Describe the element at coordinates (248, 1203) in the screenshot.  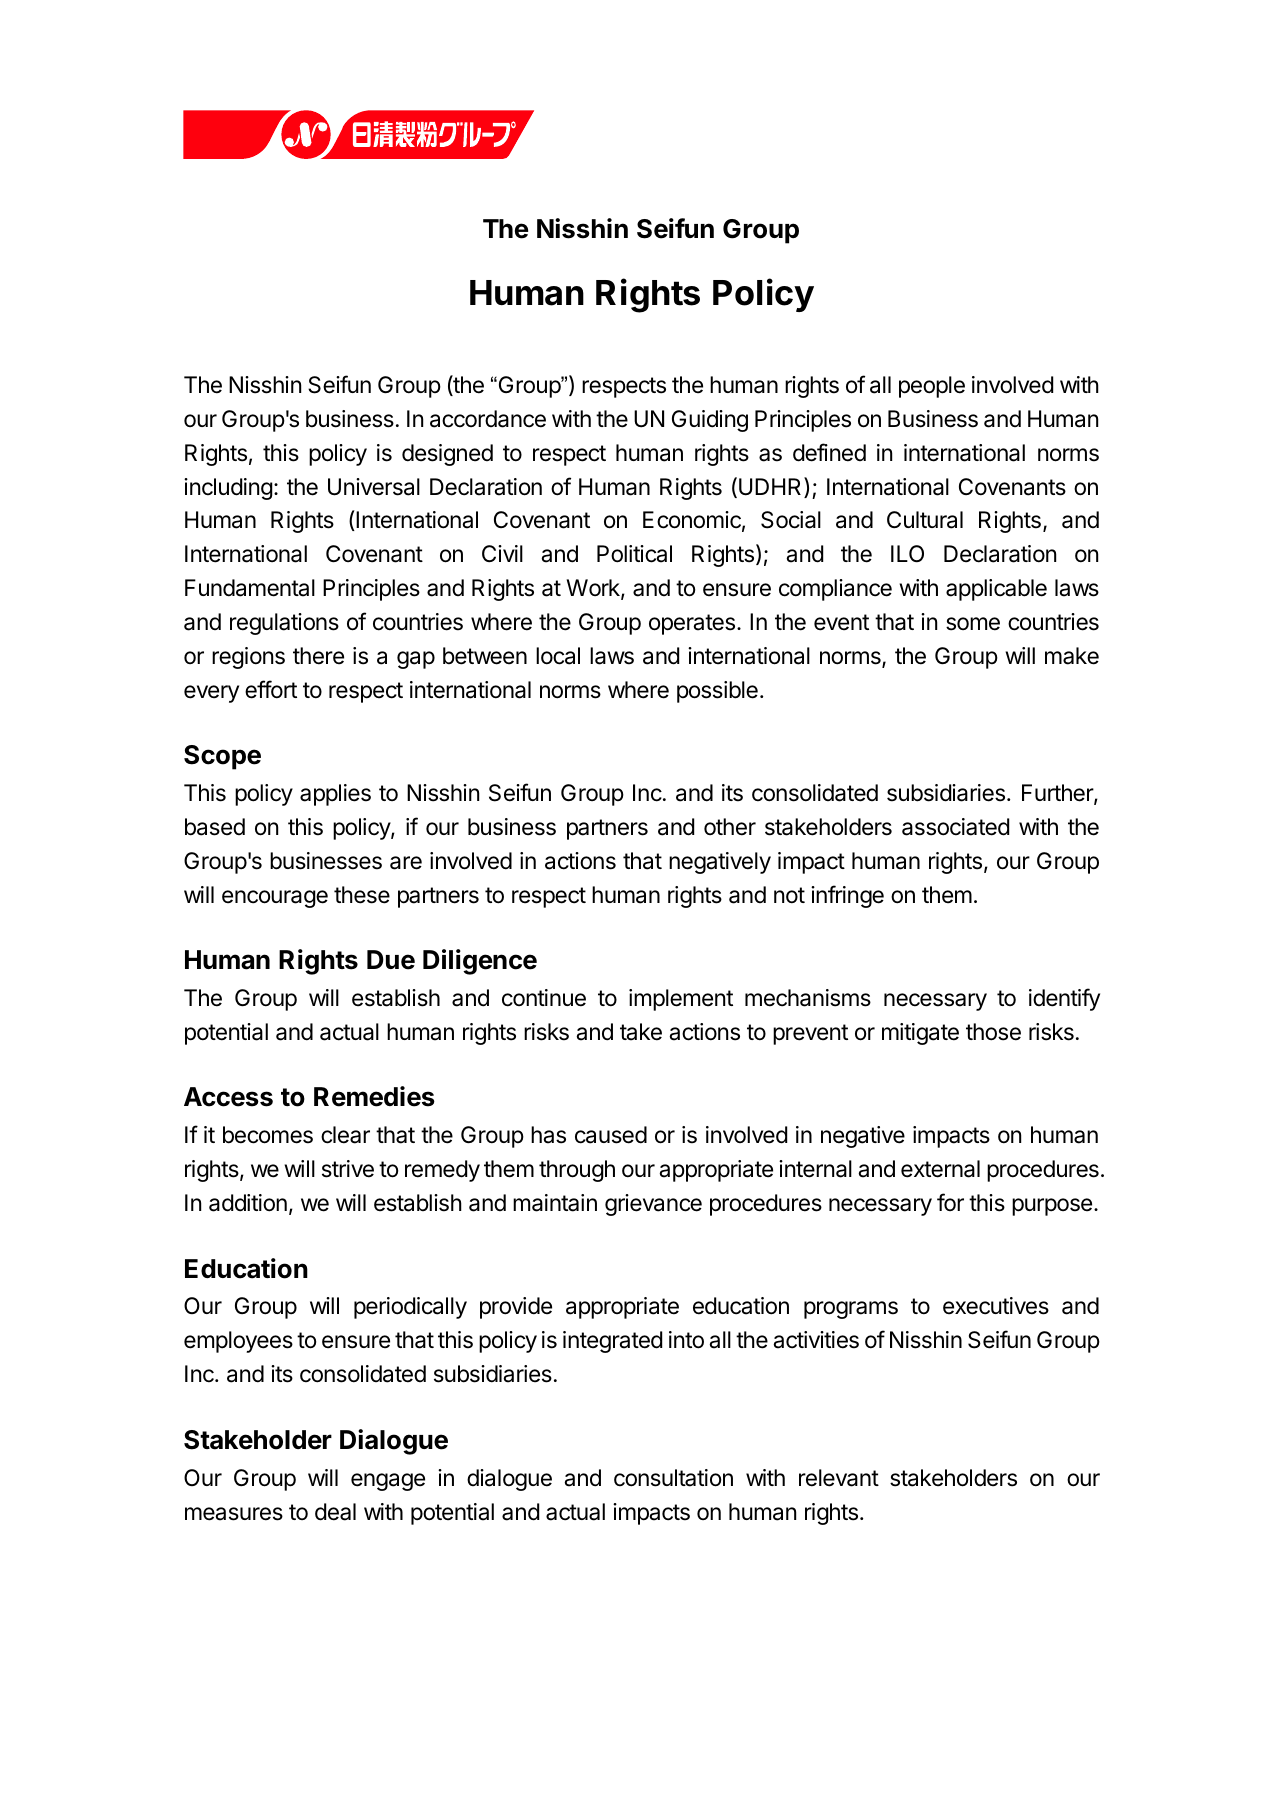
I see `addition` at that location.
